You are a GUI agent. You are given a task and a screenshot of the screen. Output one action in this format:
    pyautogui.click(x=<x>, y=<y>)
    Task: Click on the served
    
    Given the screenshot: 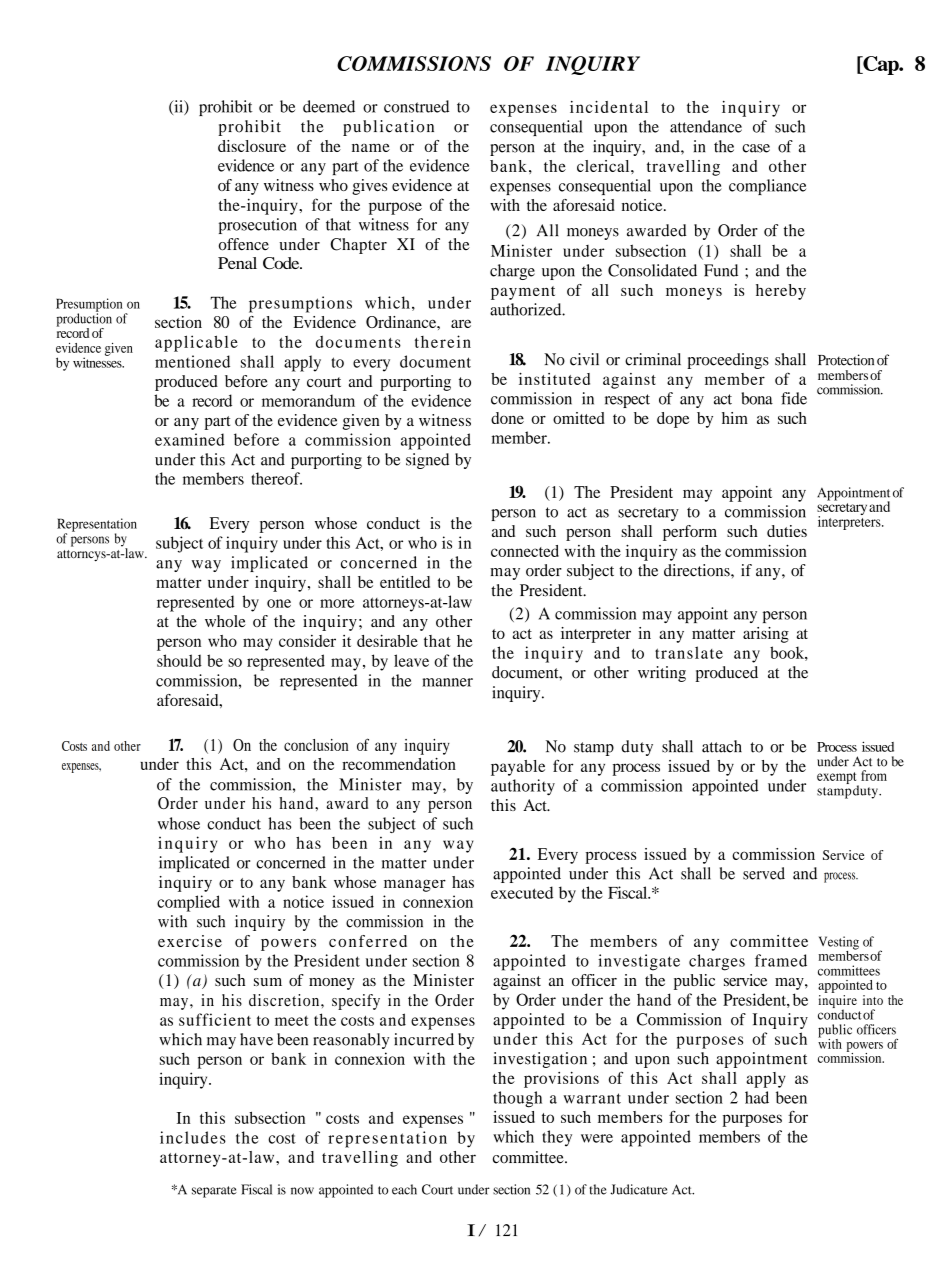 What is the action you would take?
    pyautogui.click(x=764, y=873)
